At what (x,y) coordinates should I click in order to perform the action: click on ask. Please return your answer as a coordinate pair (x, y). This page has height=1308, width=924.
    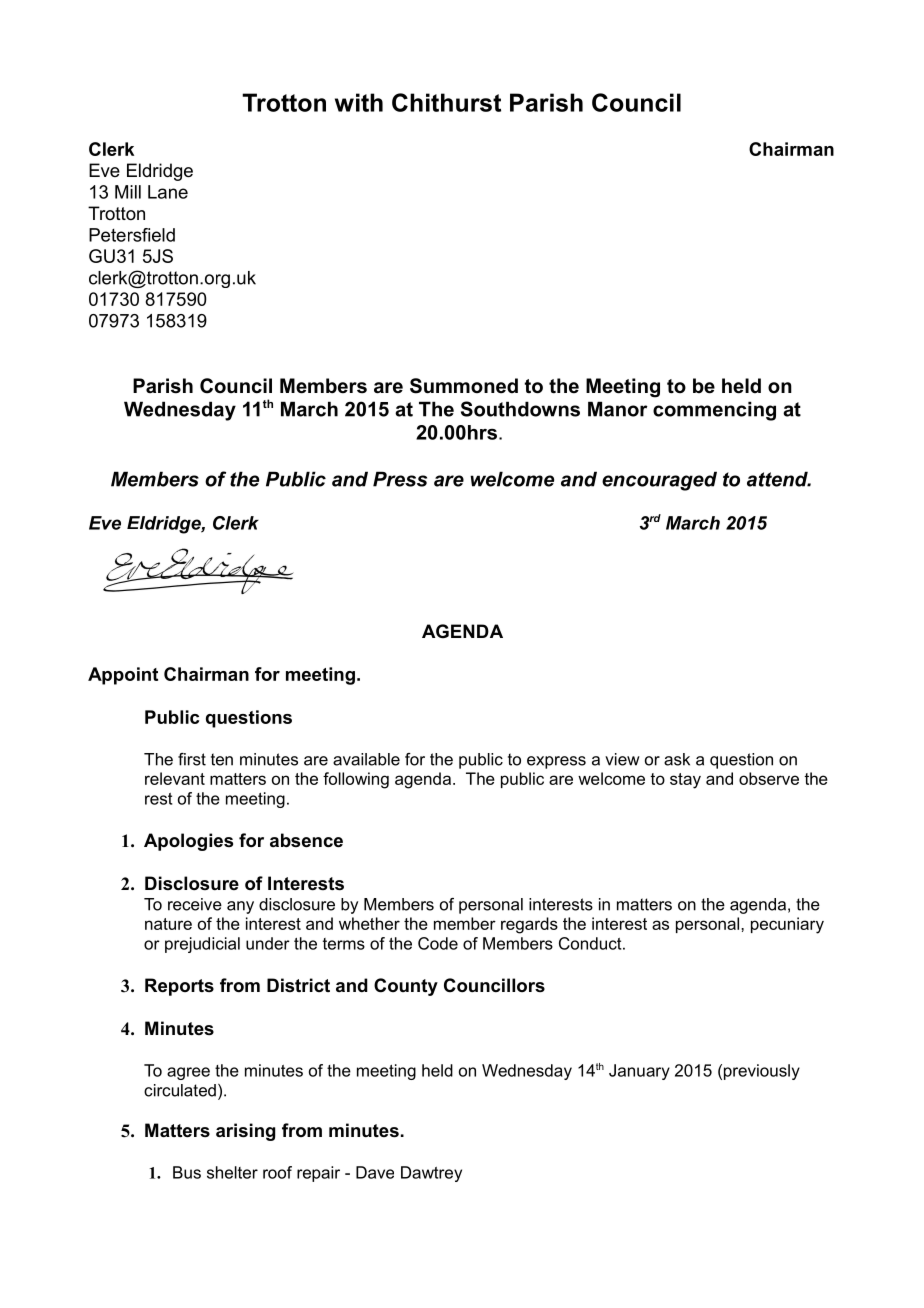
    Looking at the image, I should click on (677, 759).
